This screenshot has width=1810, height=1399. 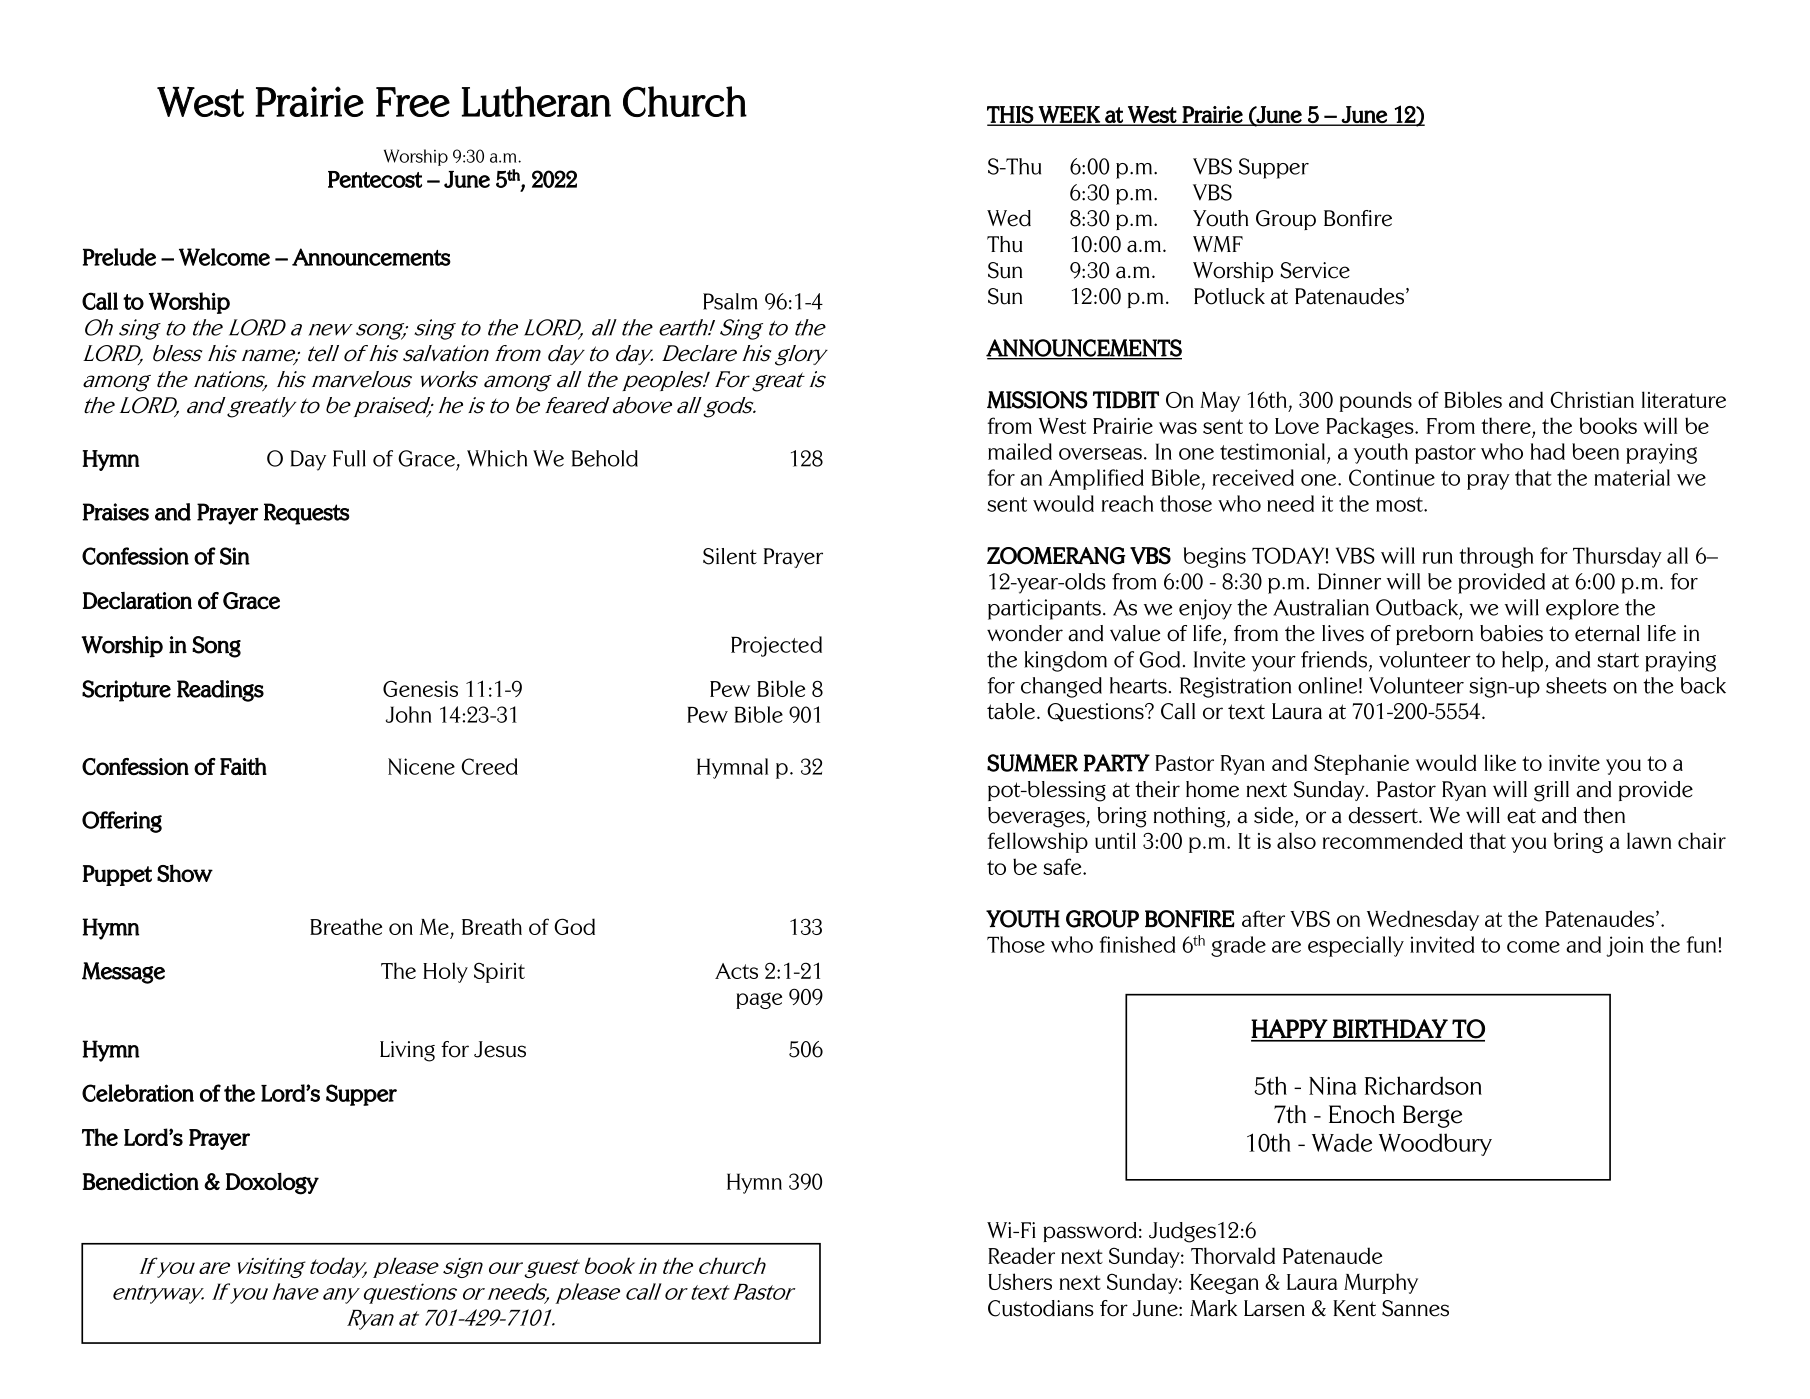 What do you see at coordinates (1315, 270) in the screenshot?
I see `Service` at bounding box center [1315, 270].
